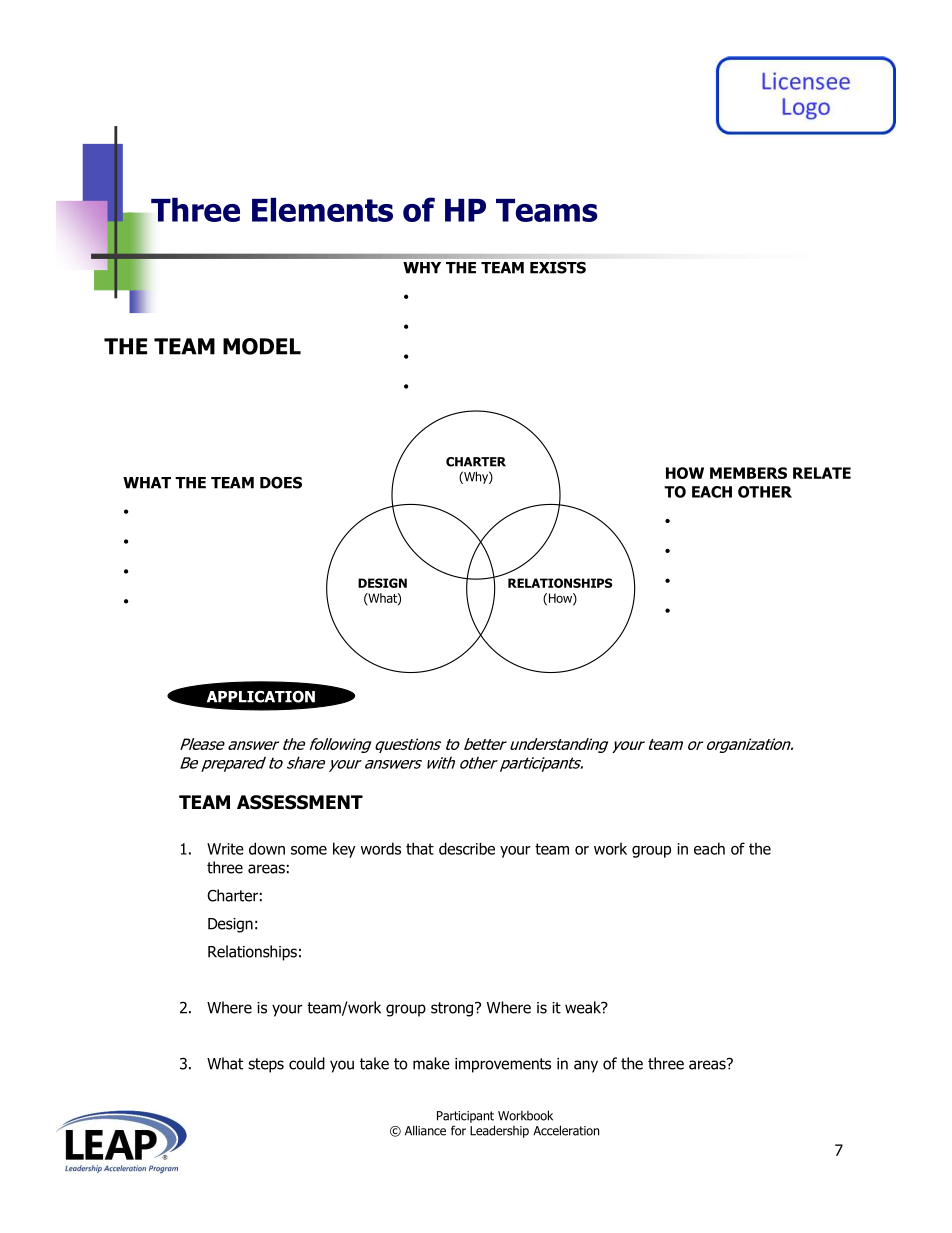 This image has width=952, height=1233. What do you see at coordinates (322, 210) in the image?
I see `Elements` at bounding box center [322, 210].
